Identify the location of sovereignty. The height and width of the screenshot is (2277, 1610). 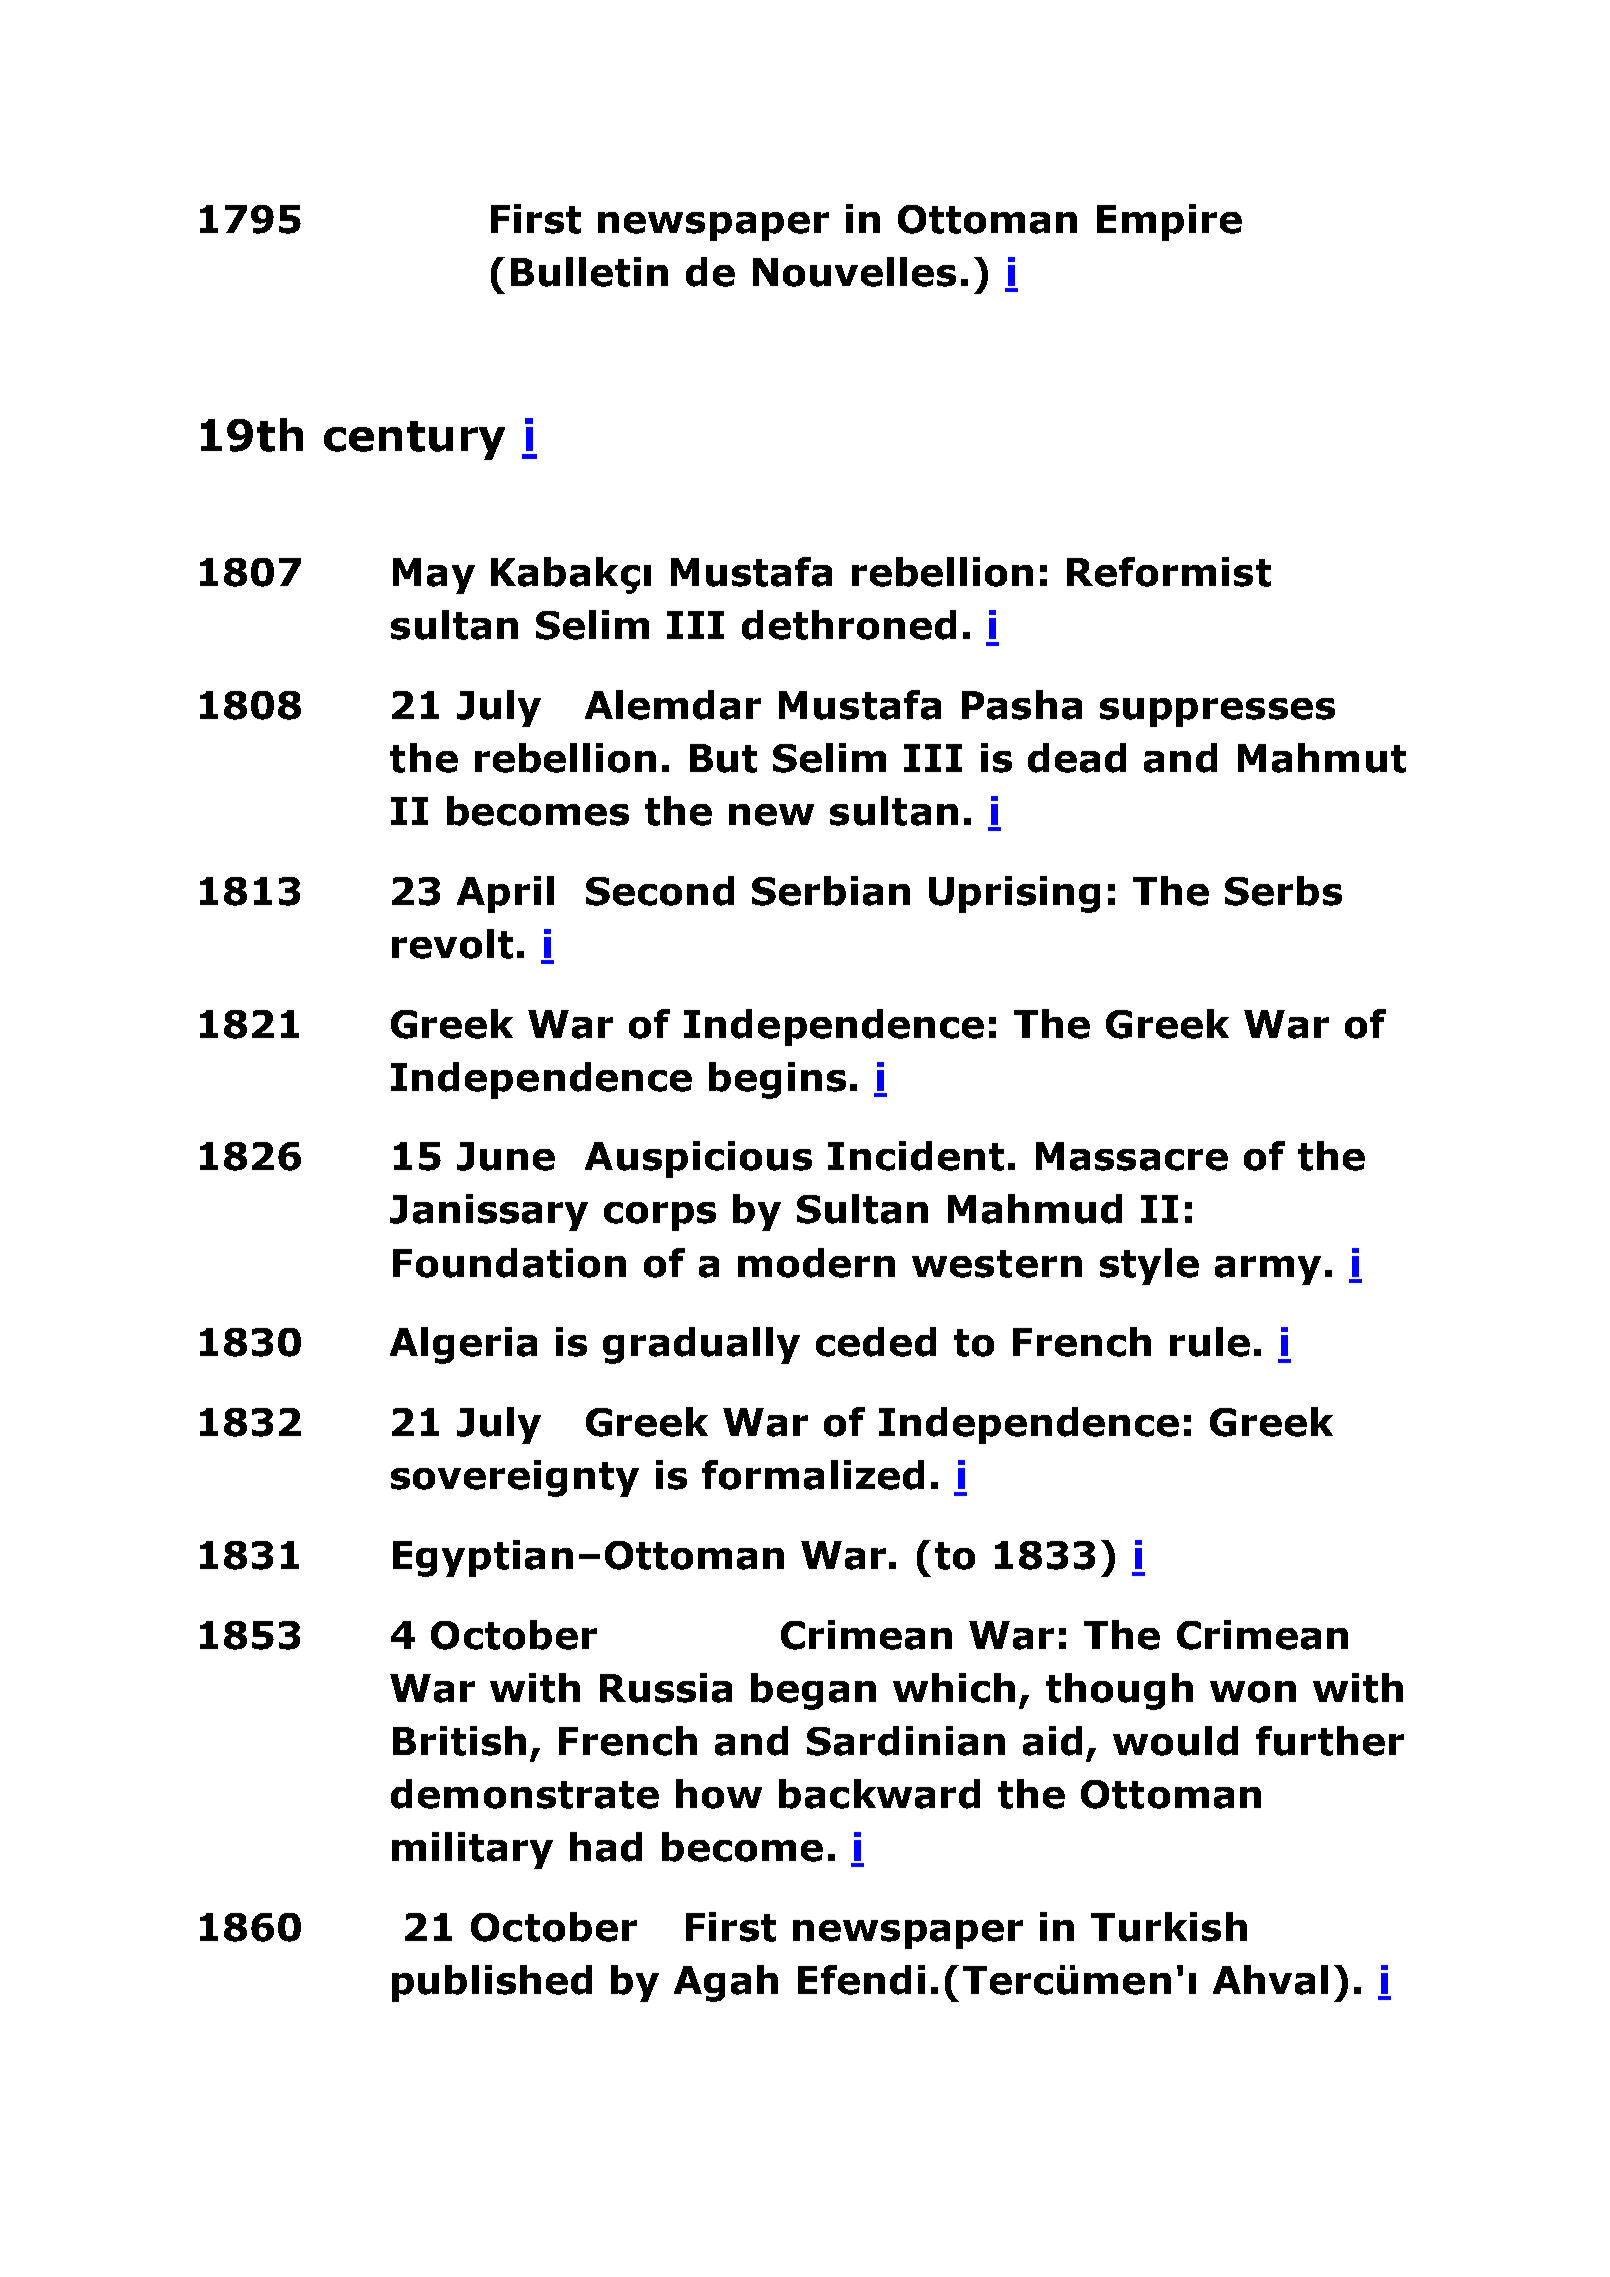
(515, 1478).
